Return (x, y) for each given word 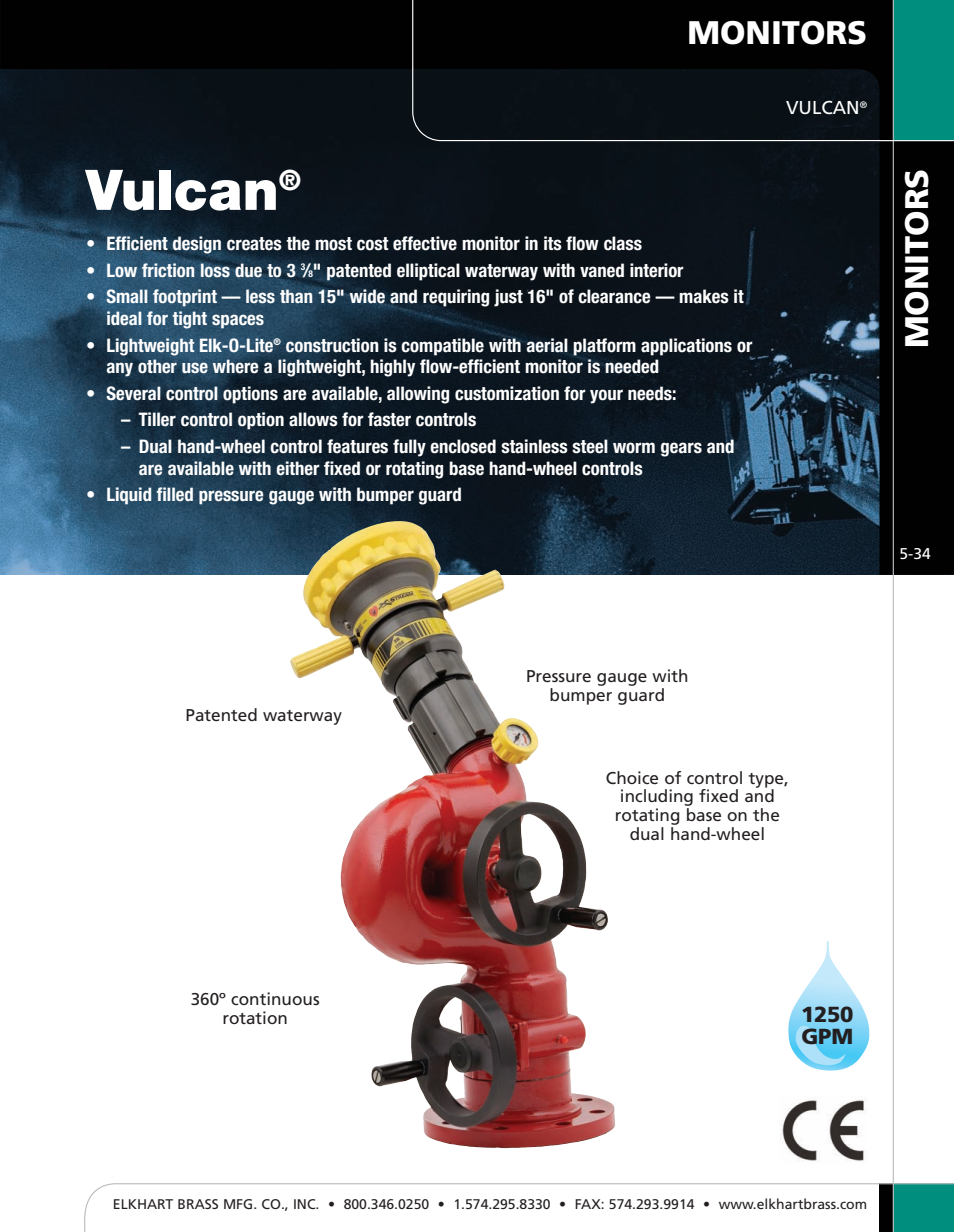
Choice (632, 777)
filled (174, 494)
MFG (239, 1204)
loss (215, 270)
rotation (255, 1017)
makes (704, 296)
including (657, 799)
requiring (456, 298)
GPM (827, 1036)
